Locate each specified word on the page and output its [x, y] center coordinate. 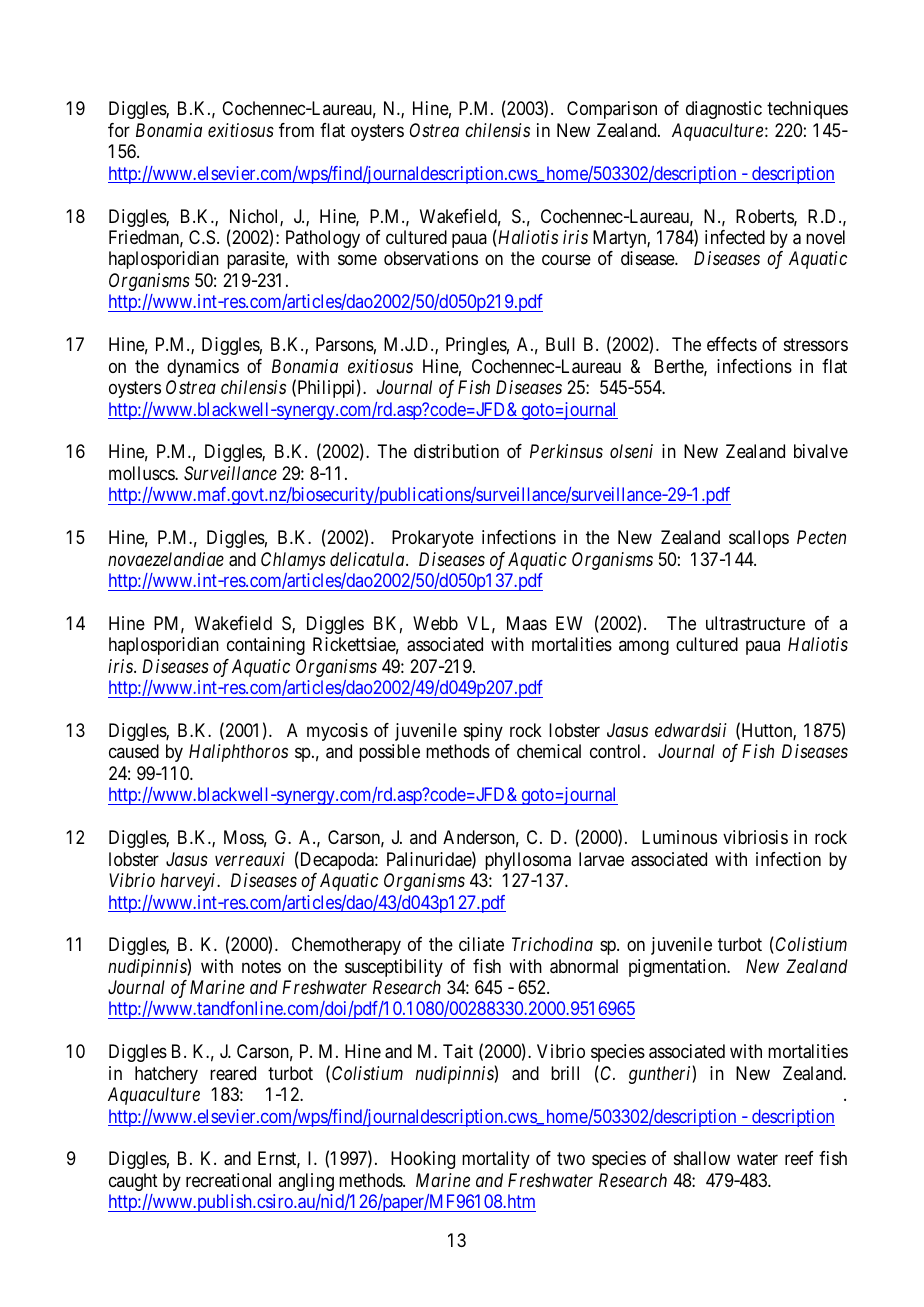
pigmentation [679, 968]
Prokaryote [433, 539]
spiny [483, 732]
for [119, 130]
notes [261, 966]
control [617, 751]
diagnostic [724, 110]
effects [732, 344]
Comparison [612, 110]
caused [134, 751]
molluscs [142, 473]
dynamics [203, 368]
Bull [560, 344]
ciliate [481, 944]
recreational [228, 1180]
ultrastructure [755, 623]
